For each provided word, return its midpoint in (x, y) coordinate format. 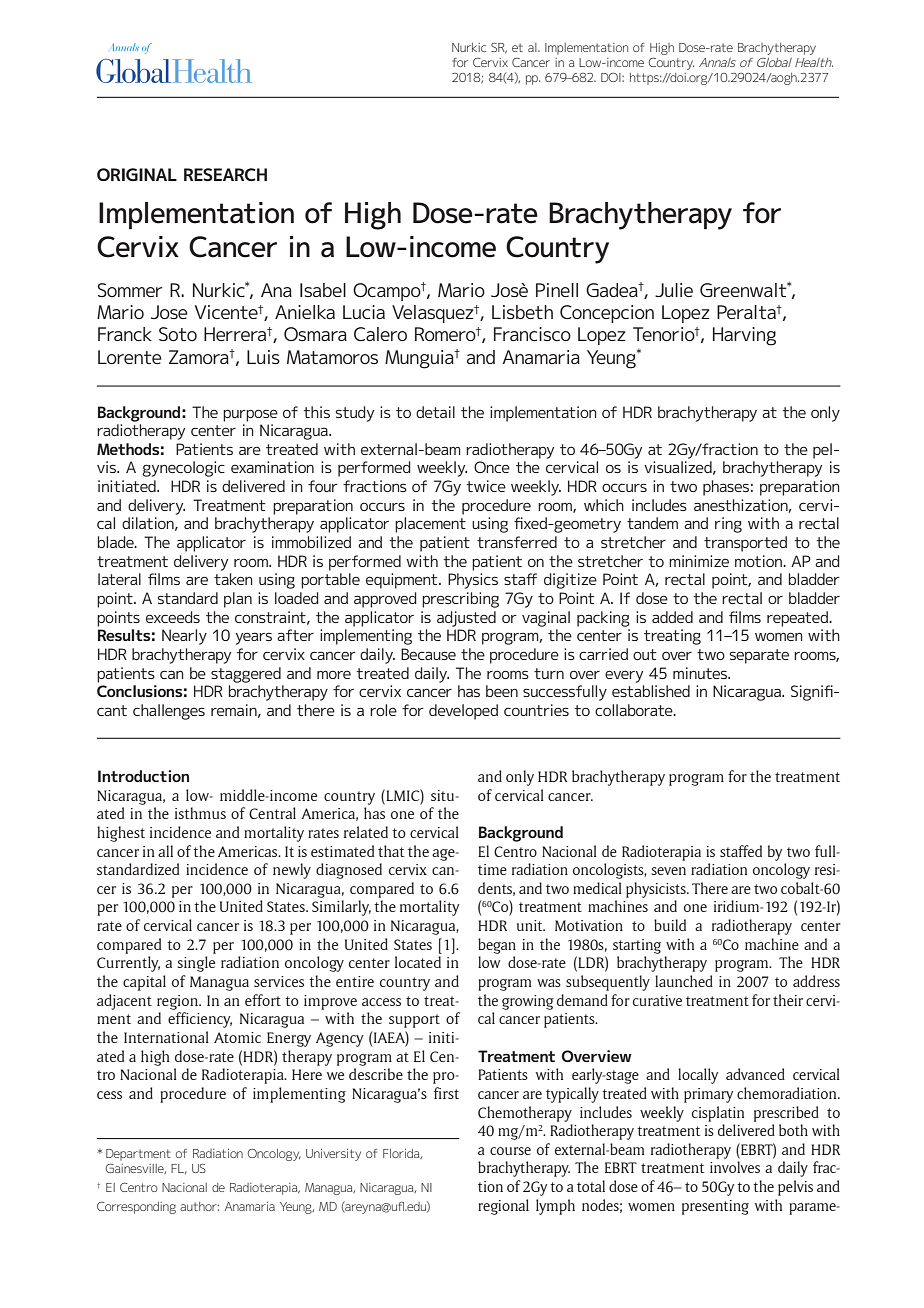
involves (735, 1167)
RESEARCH (225, 174)
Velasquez (434, 314)
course (510, 1151)
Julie (674, 290)
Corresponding (136, 1208)
